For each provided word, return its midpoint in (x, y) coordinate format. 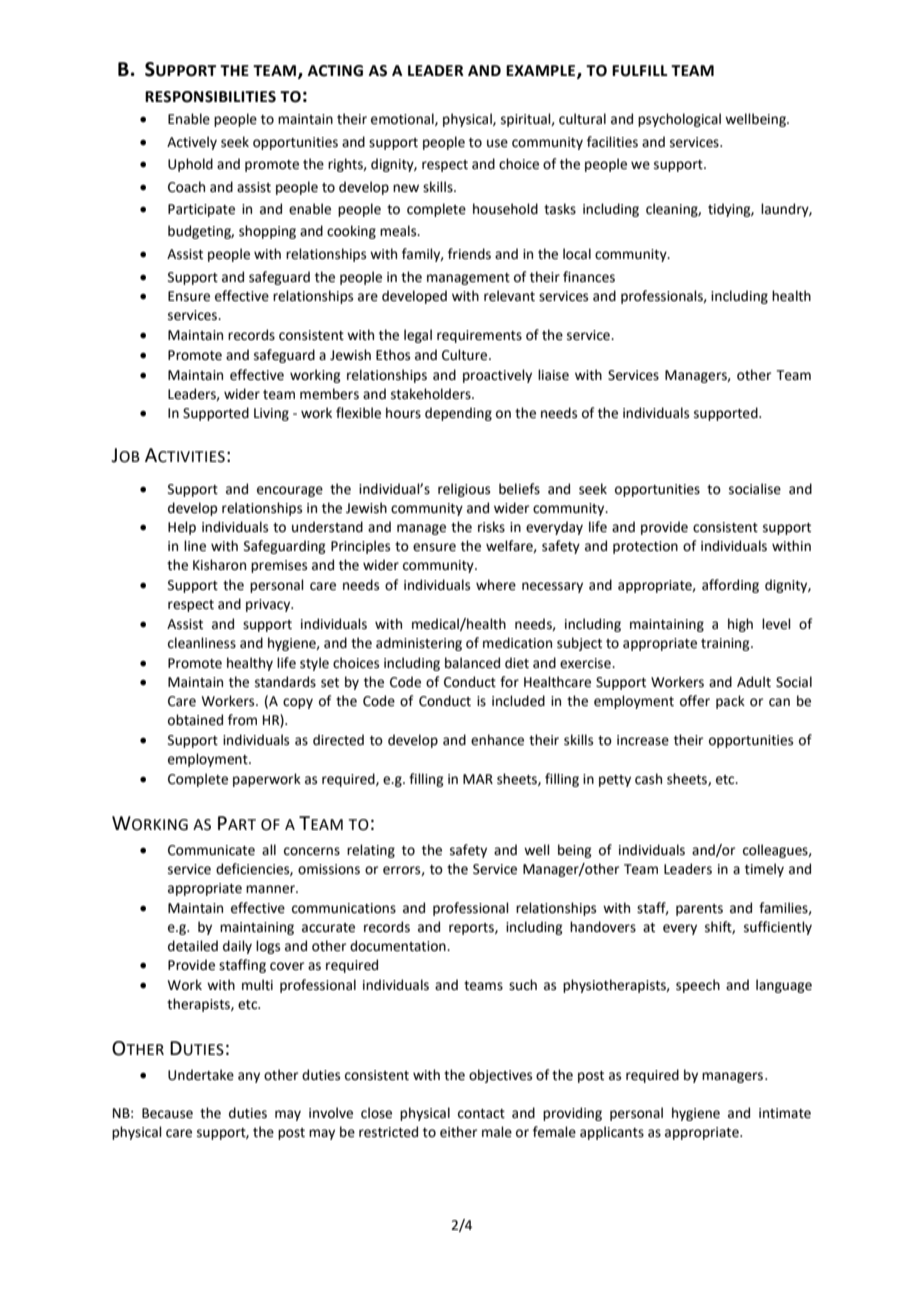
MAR (478, 779)
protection (645, 547)
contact (481, 1114)
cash (648, 779)
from (242, 720)
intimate (785, 1113)
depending (458, 414)
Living (271, 414)
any (249, 1077)
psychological (679, 120)
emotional (403, 119)
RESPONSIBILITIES (210, 97)
